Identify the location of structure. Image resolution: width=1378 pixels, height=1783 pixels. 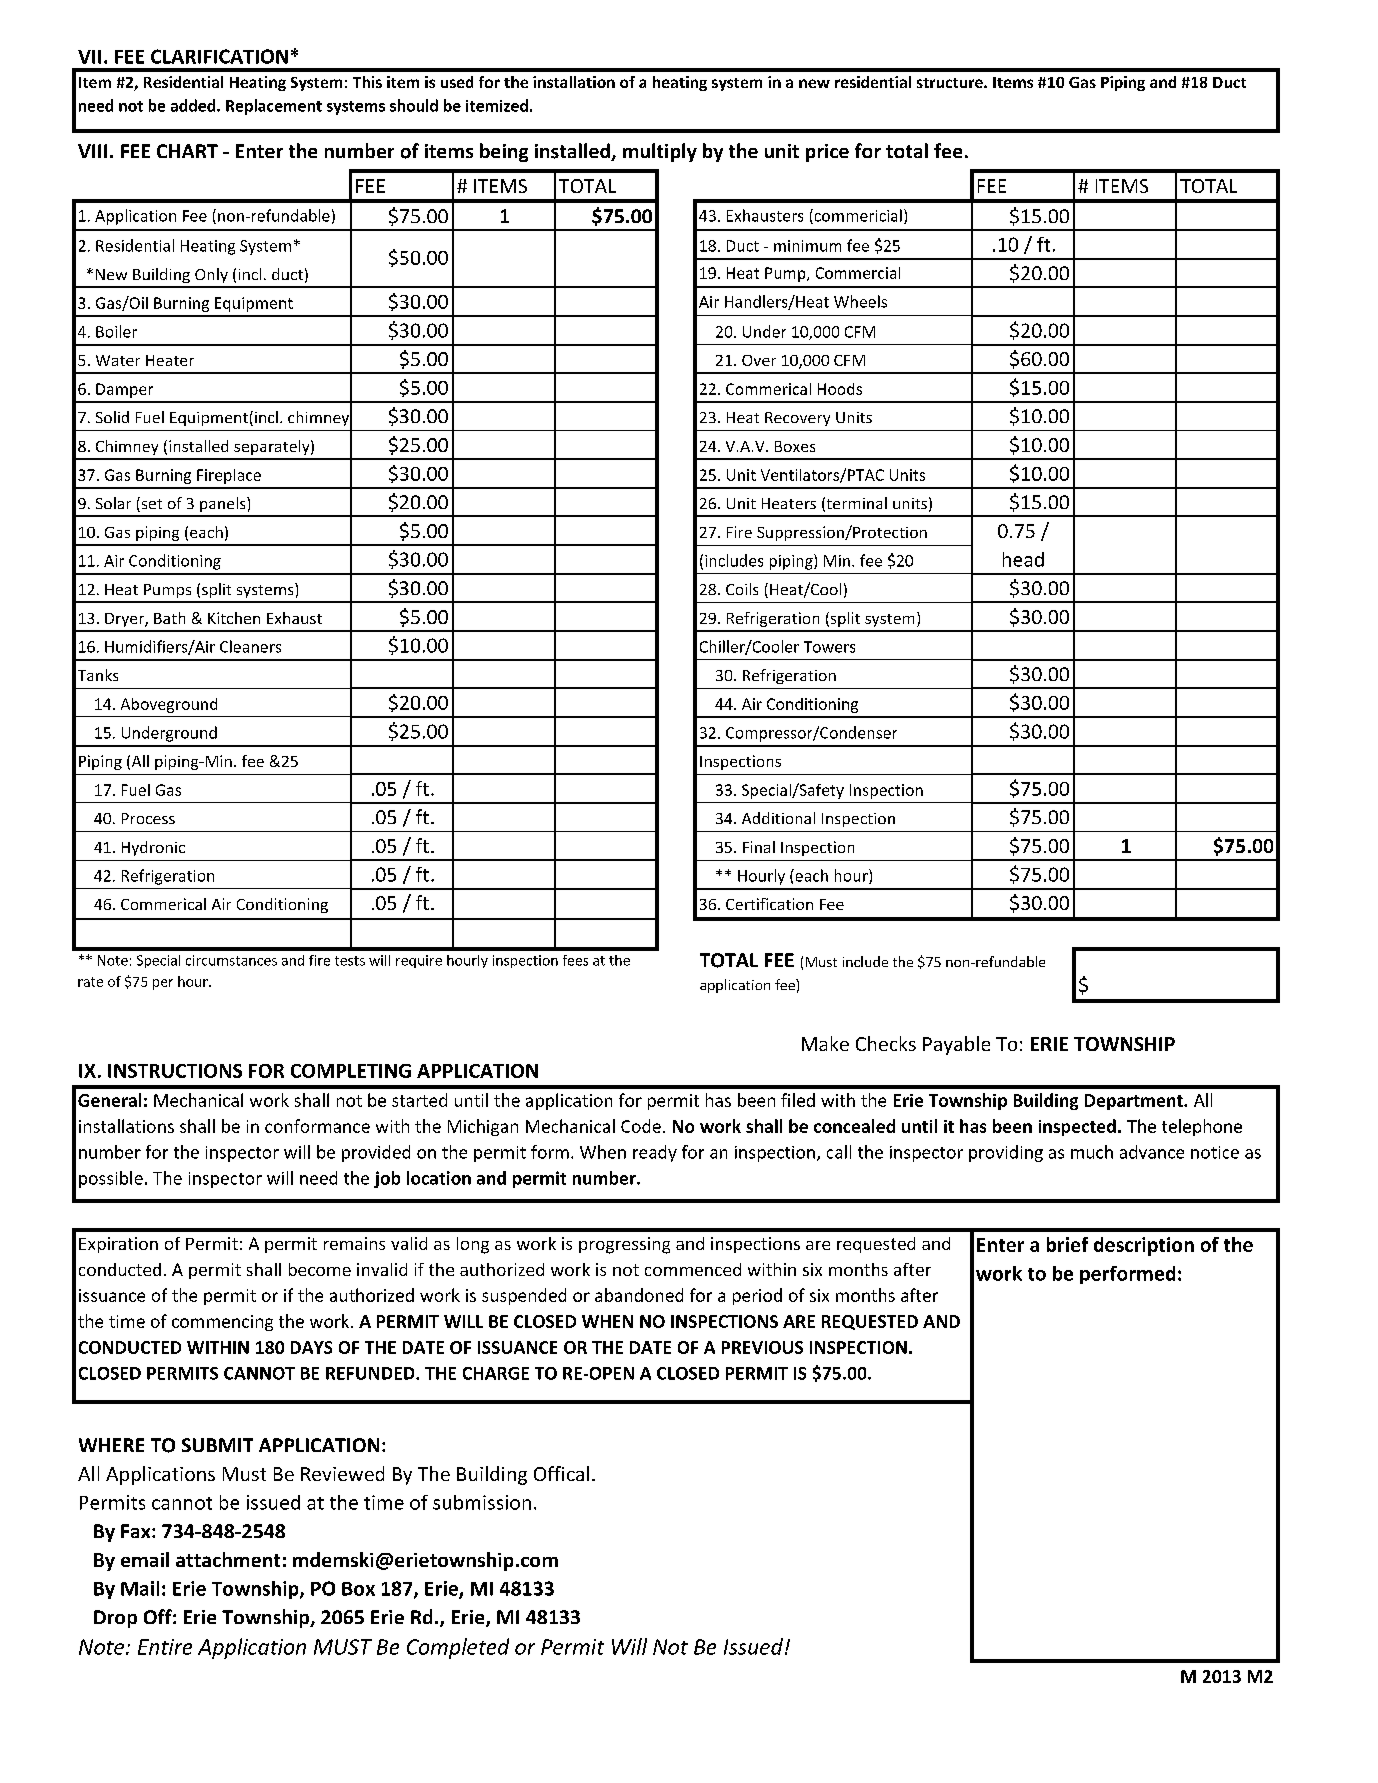
(951, 83).
